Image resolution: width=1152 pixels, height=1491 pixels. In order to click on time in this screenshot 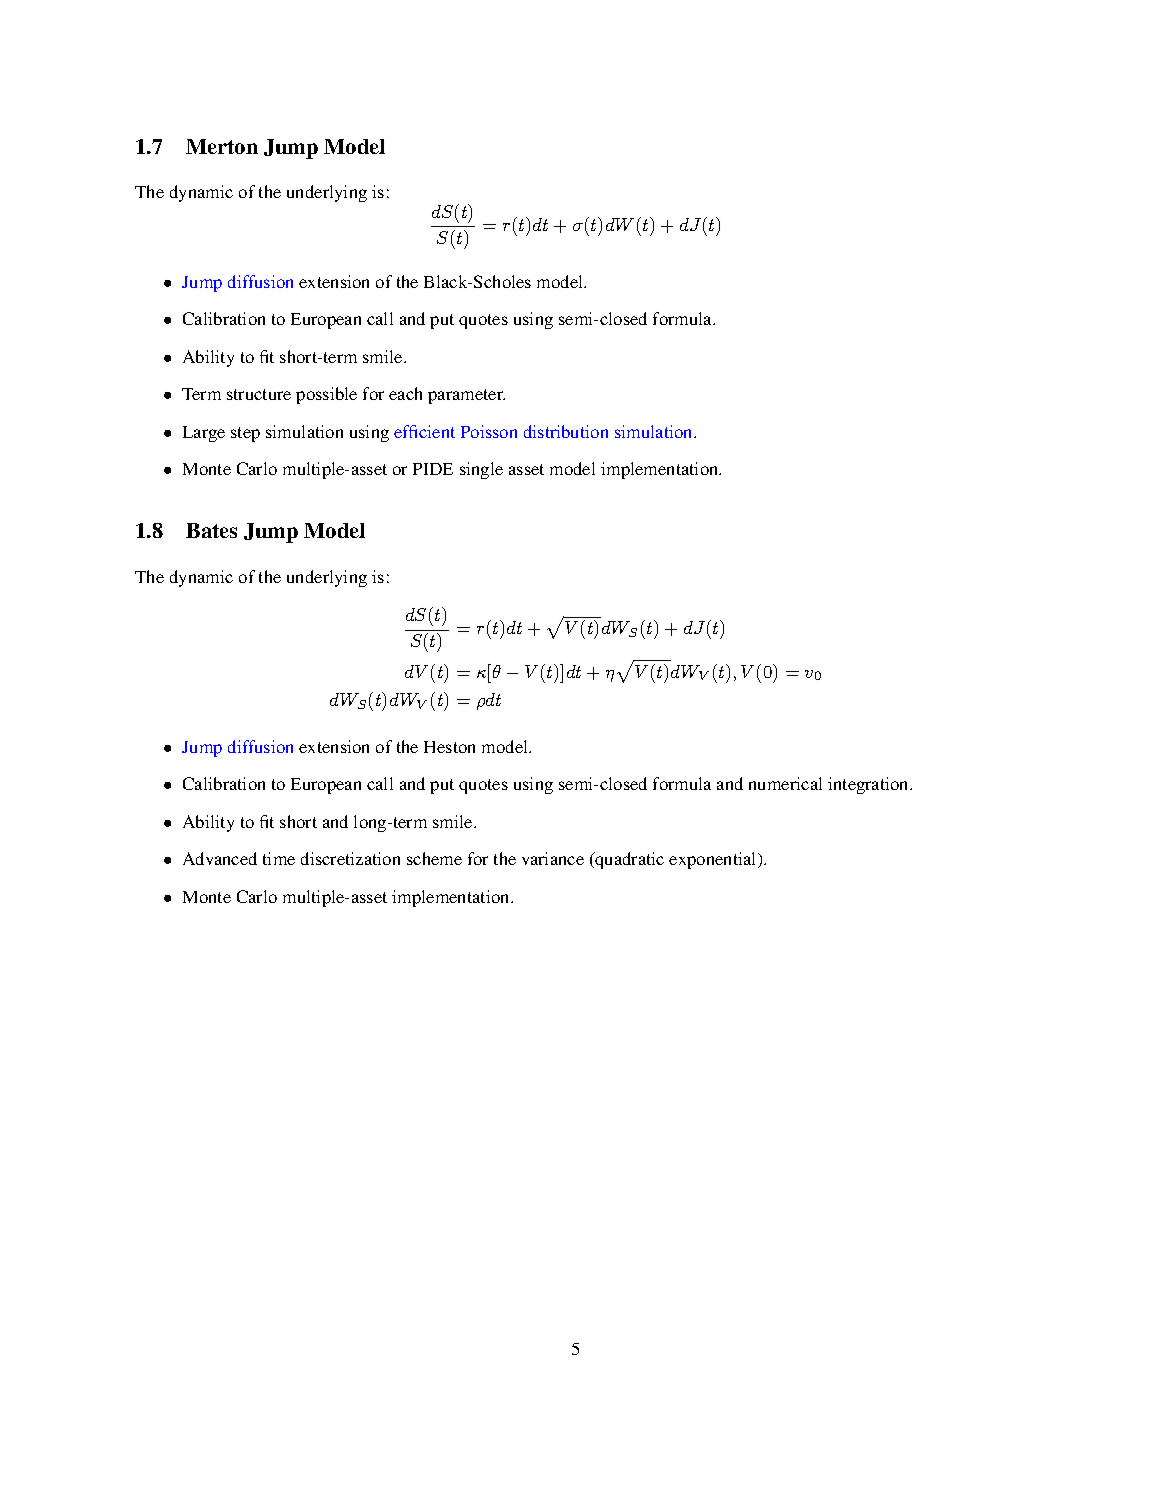, I will do `click(279, 858)`.
